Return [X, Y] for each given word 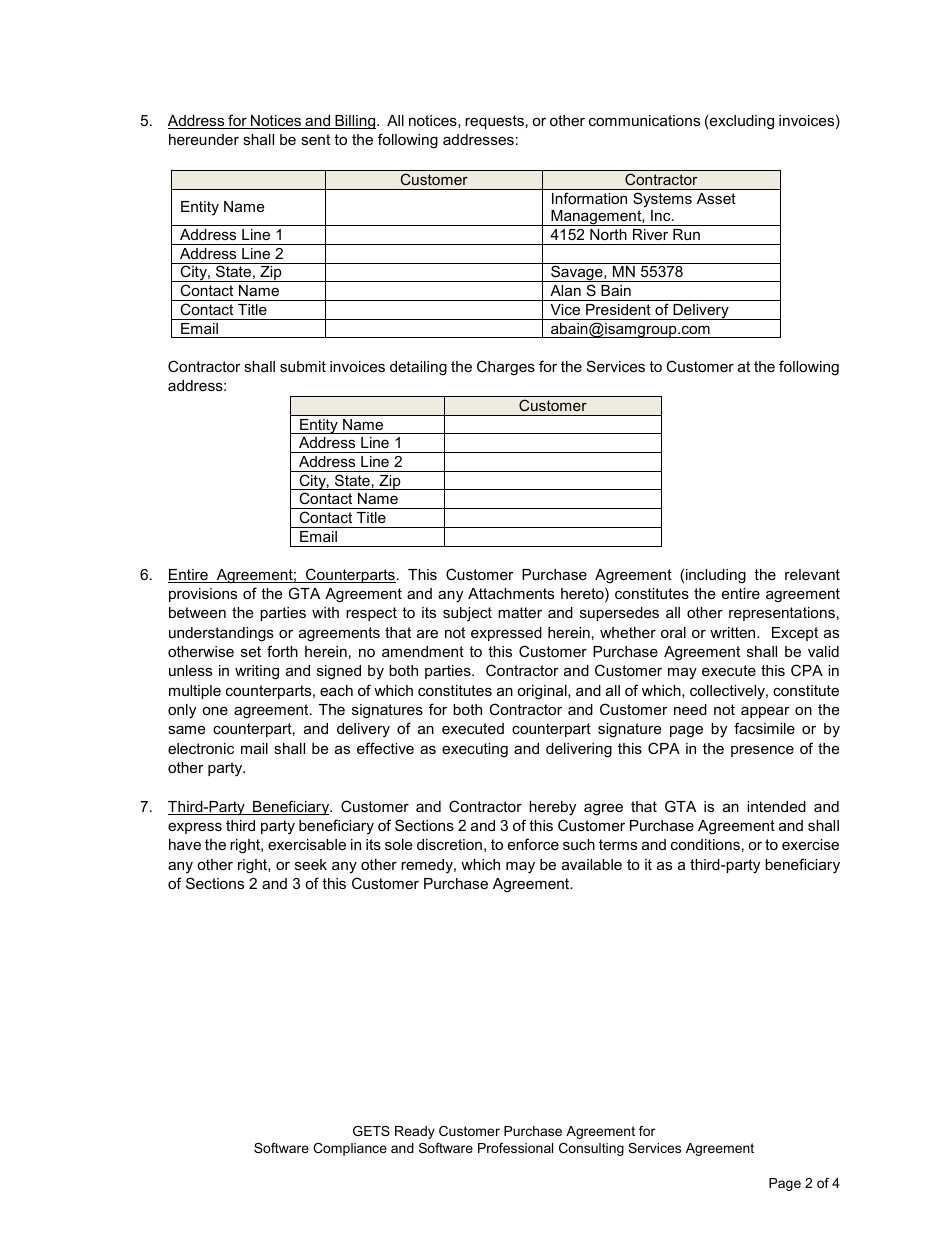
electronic [201, 748]
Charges [506, 368]
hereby [552, 808]
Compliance [350, 1149]
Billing [355, 122]
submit [303, 366]
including [716, 576]
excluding [742, 122]
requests [494, 122]
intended [776, 806]
